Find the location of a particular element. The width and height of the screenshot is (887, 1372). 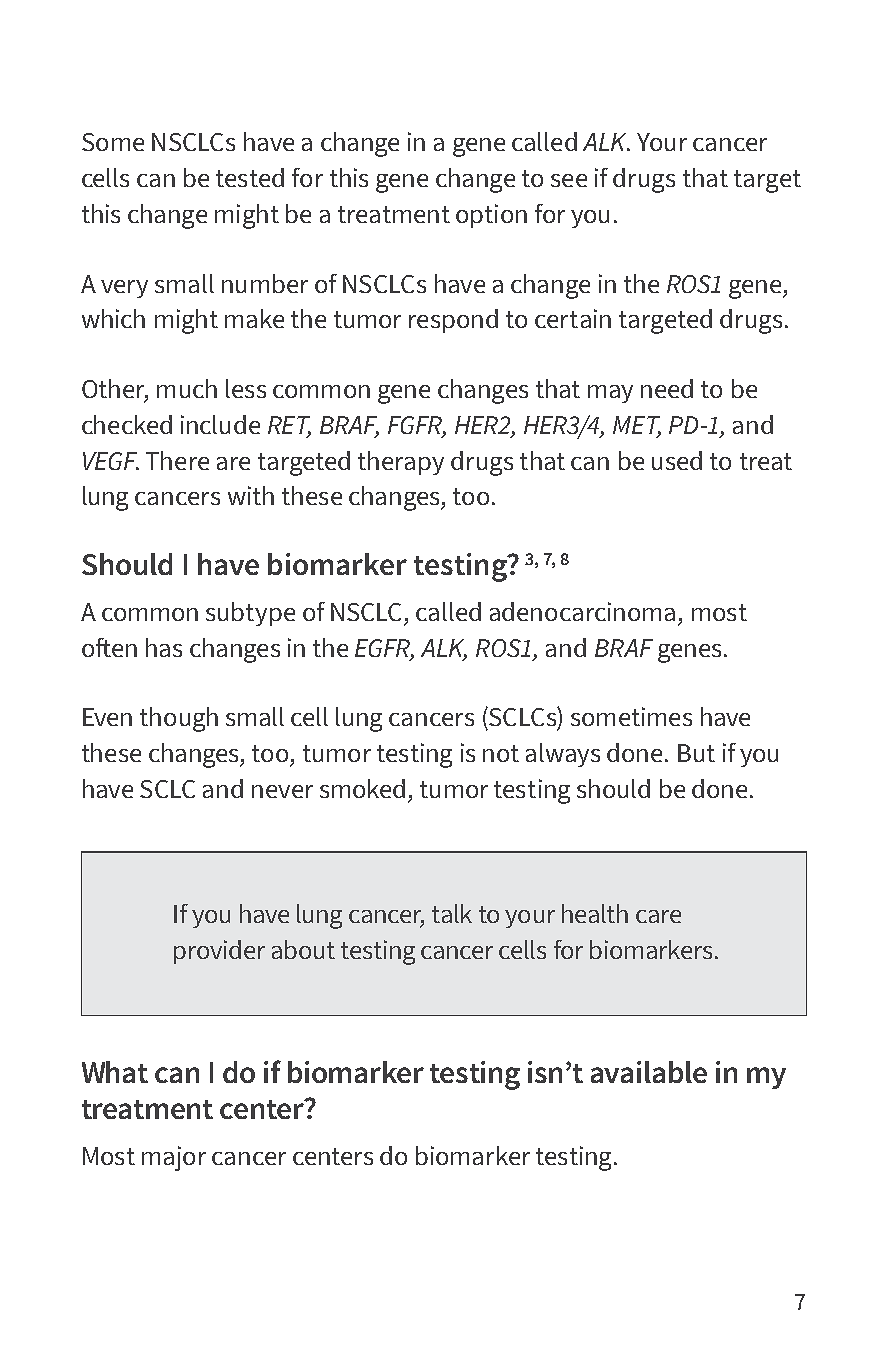

not is located at coordinates (501, 753).
